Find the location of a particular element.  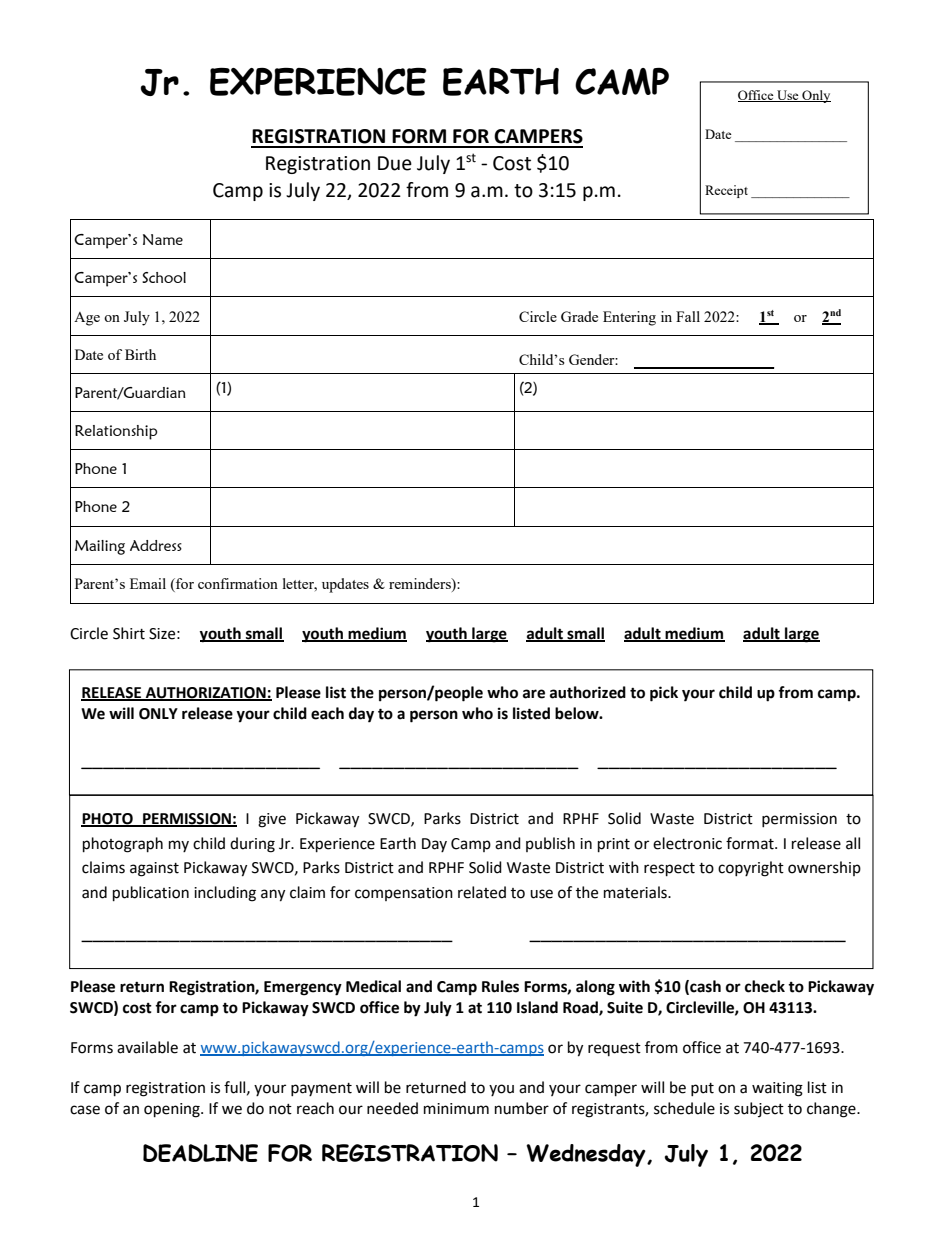

Name is located at coordinates (163, 239).
